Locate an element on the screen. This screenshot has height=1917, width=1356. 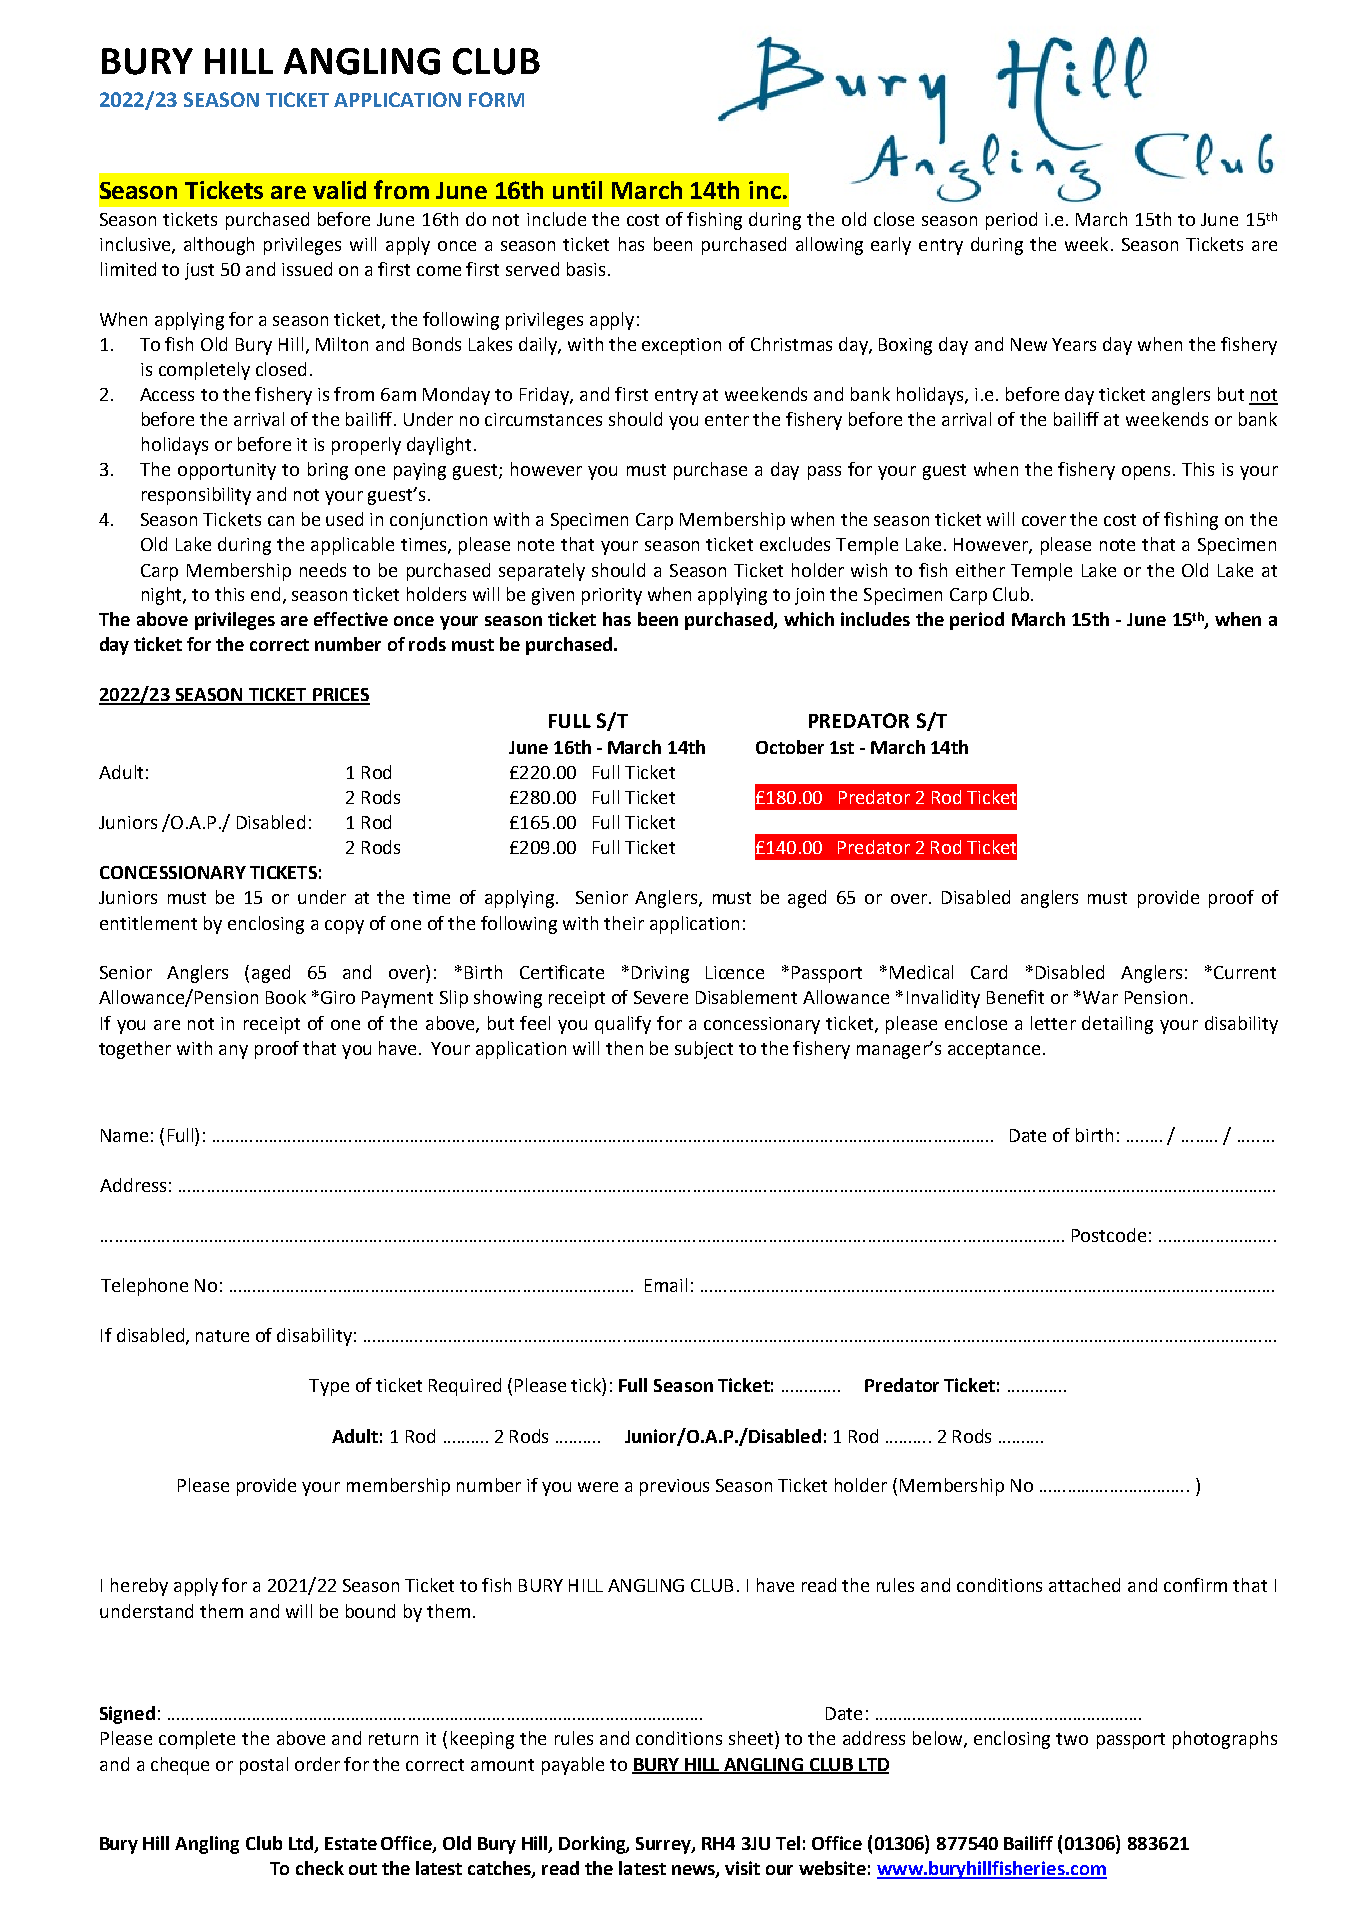
postal is located at coordinates (264, 1766).
